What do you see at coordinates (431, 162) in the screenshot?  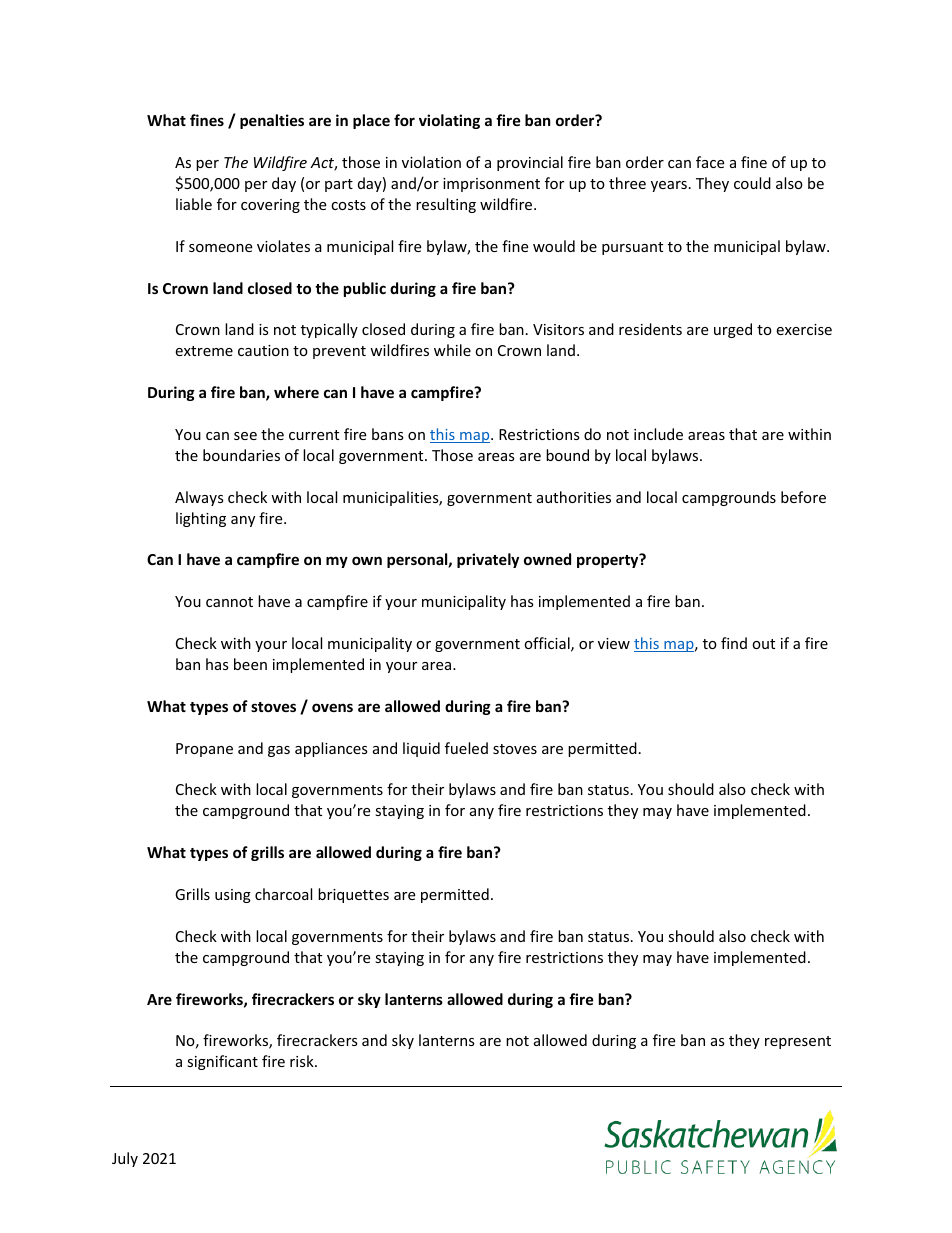 I see `violation` at bounding box center [431, 162].
